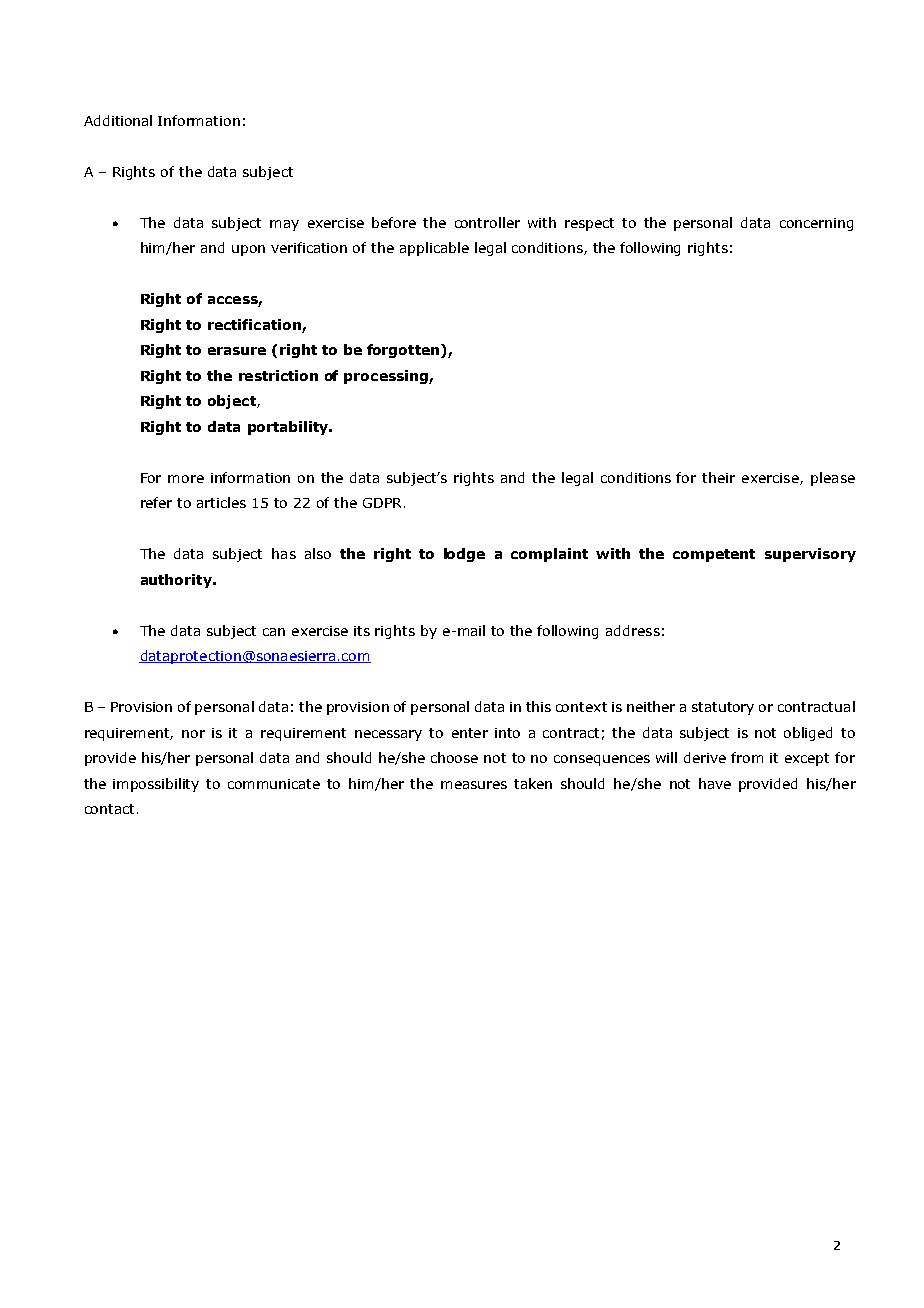 Image resolution: width=924 pixels, height=1308 pixels. What do you see at coordinates (816, 224) in the page?
I see `concerning` at bounding box center [816, 224].
